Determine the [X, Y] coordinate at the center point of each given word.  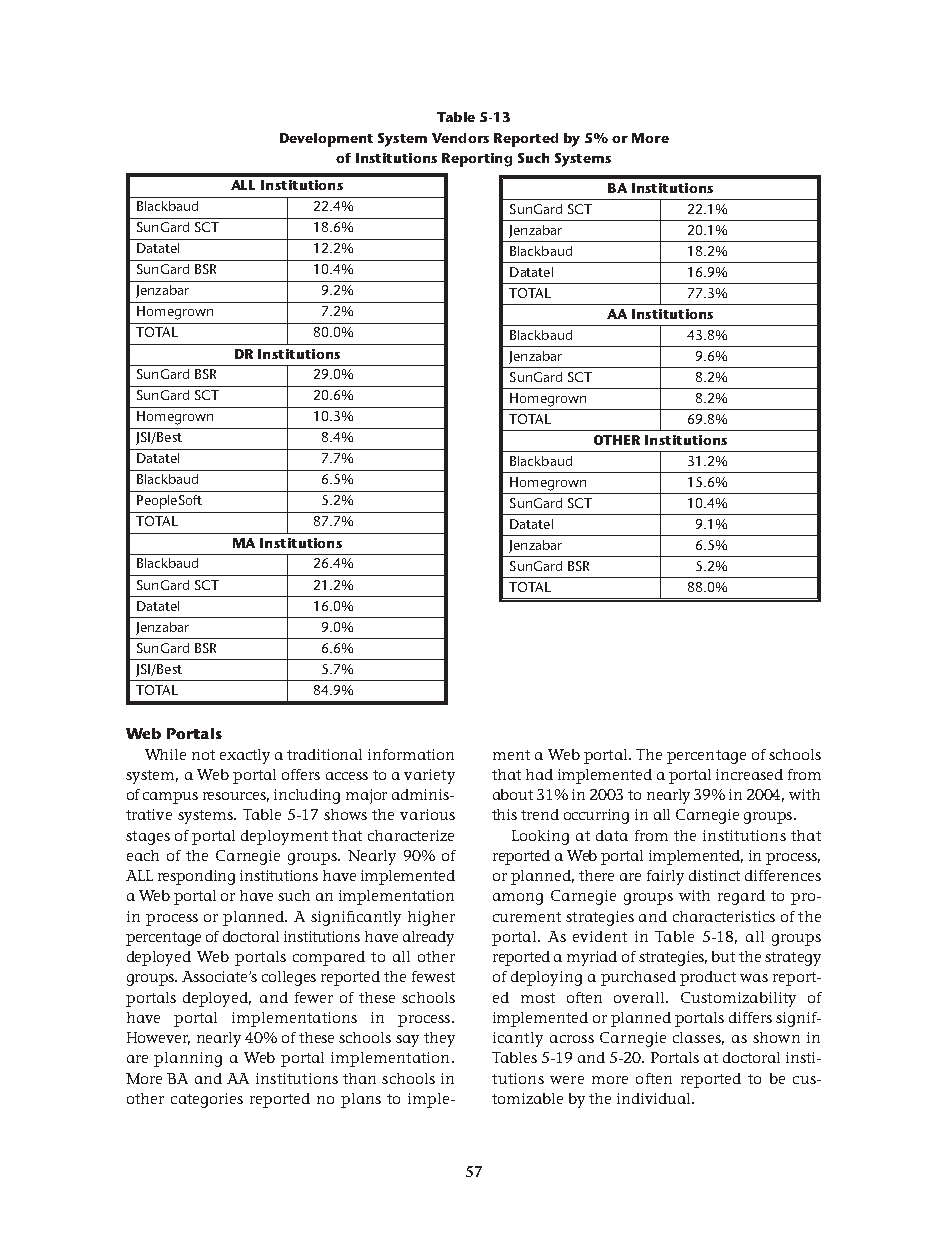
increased [749, 774]
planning [188, 1059]
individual [655, 1098]
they [439, 1039]
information [411, 754]
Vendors [460, 138]
